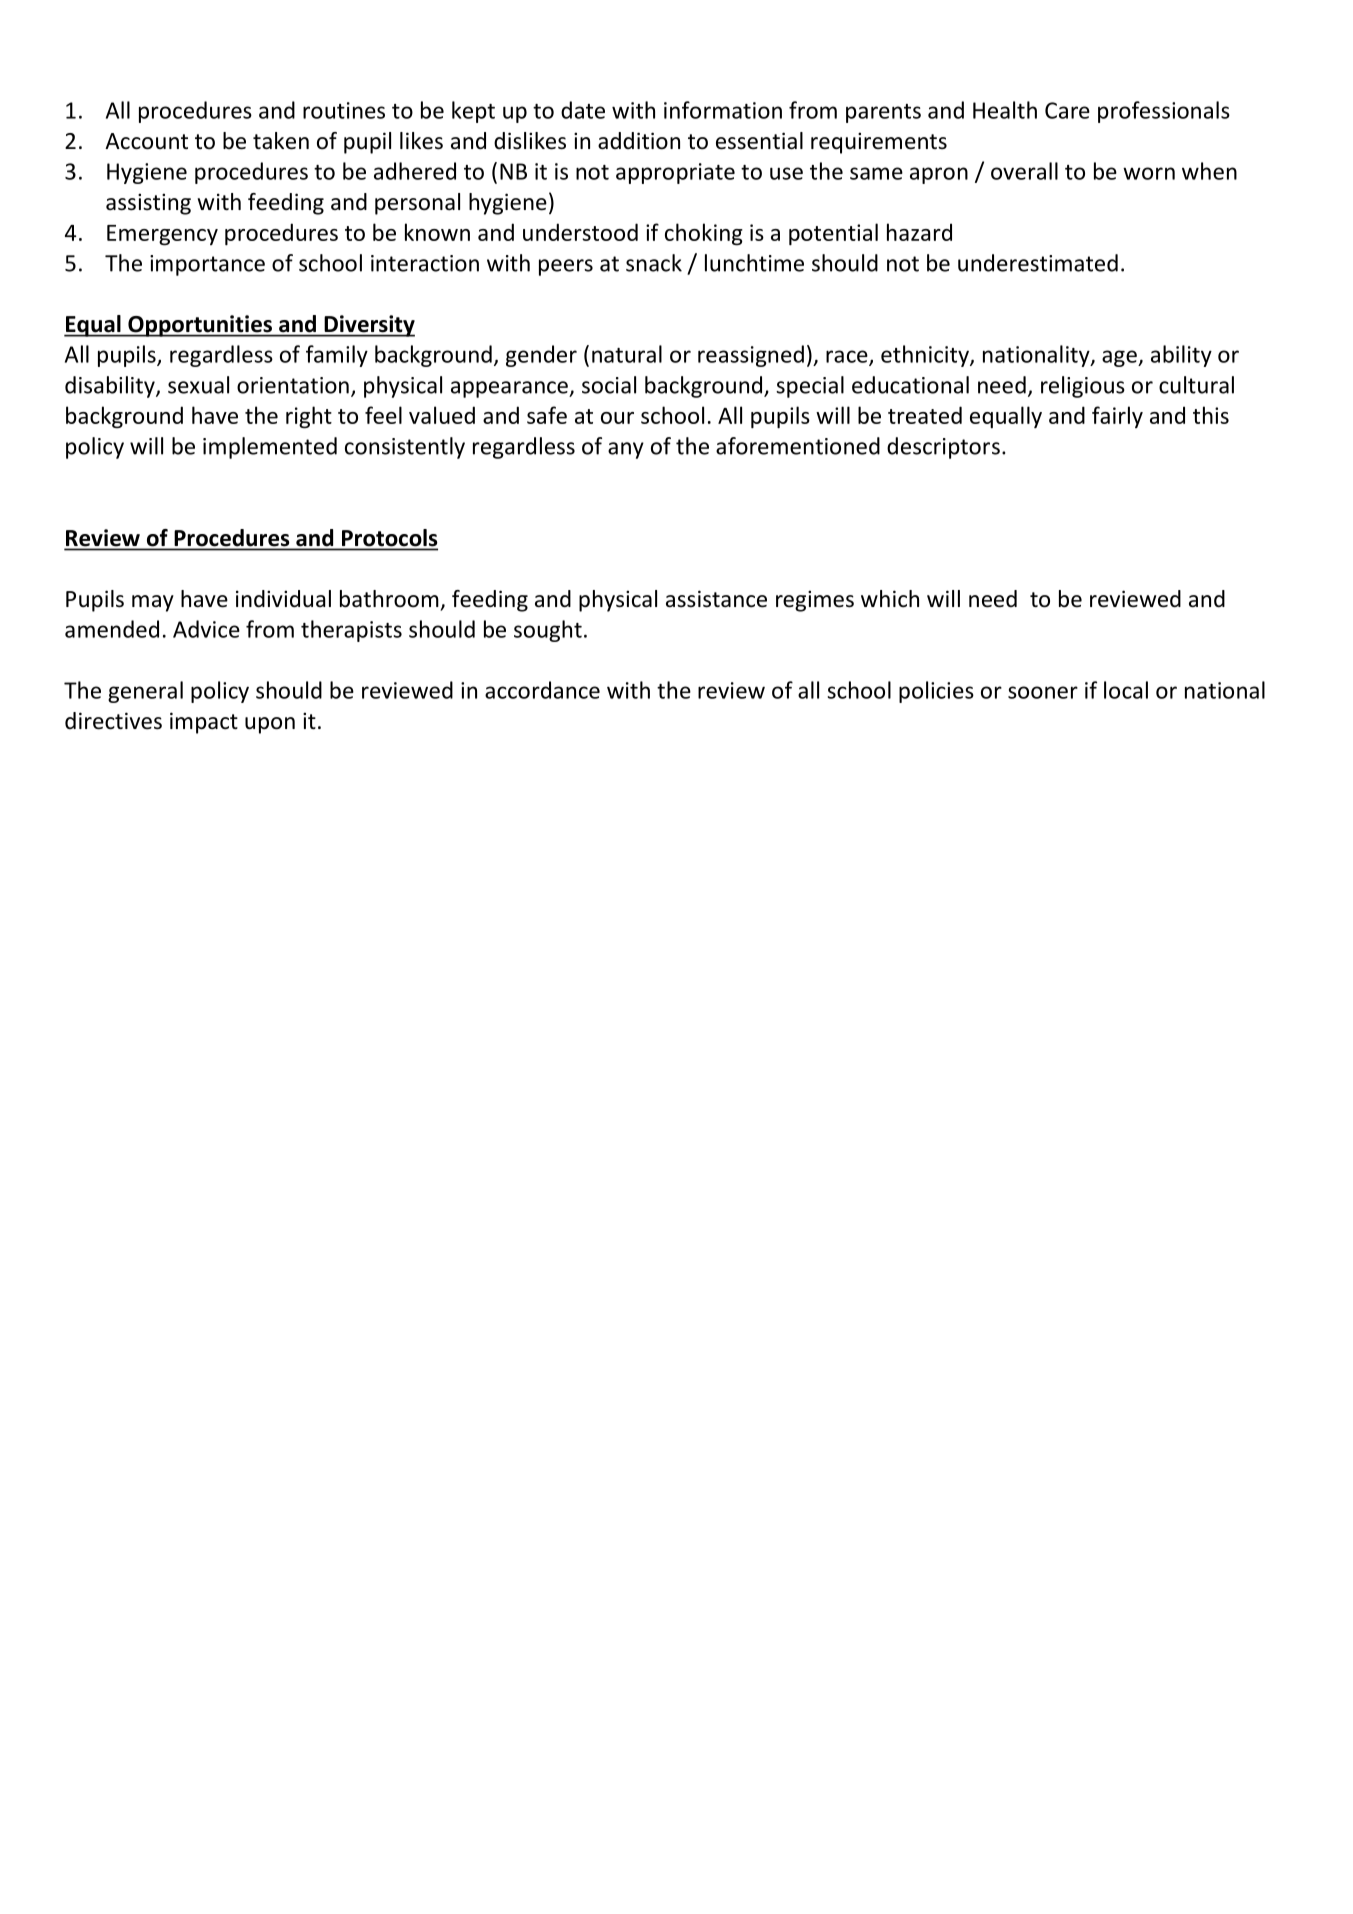  Describe the element at coordinates (204, 723) in the document. I see `impact` at that location.
